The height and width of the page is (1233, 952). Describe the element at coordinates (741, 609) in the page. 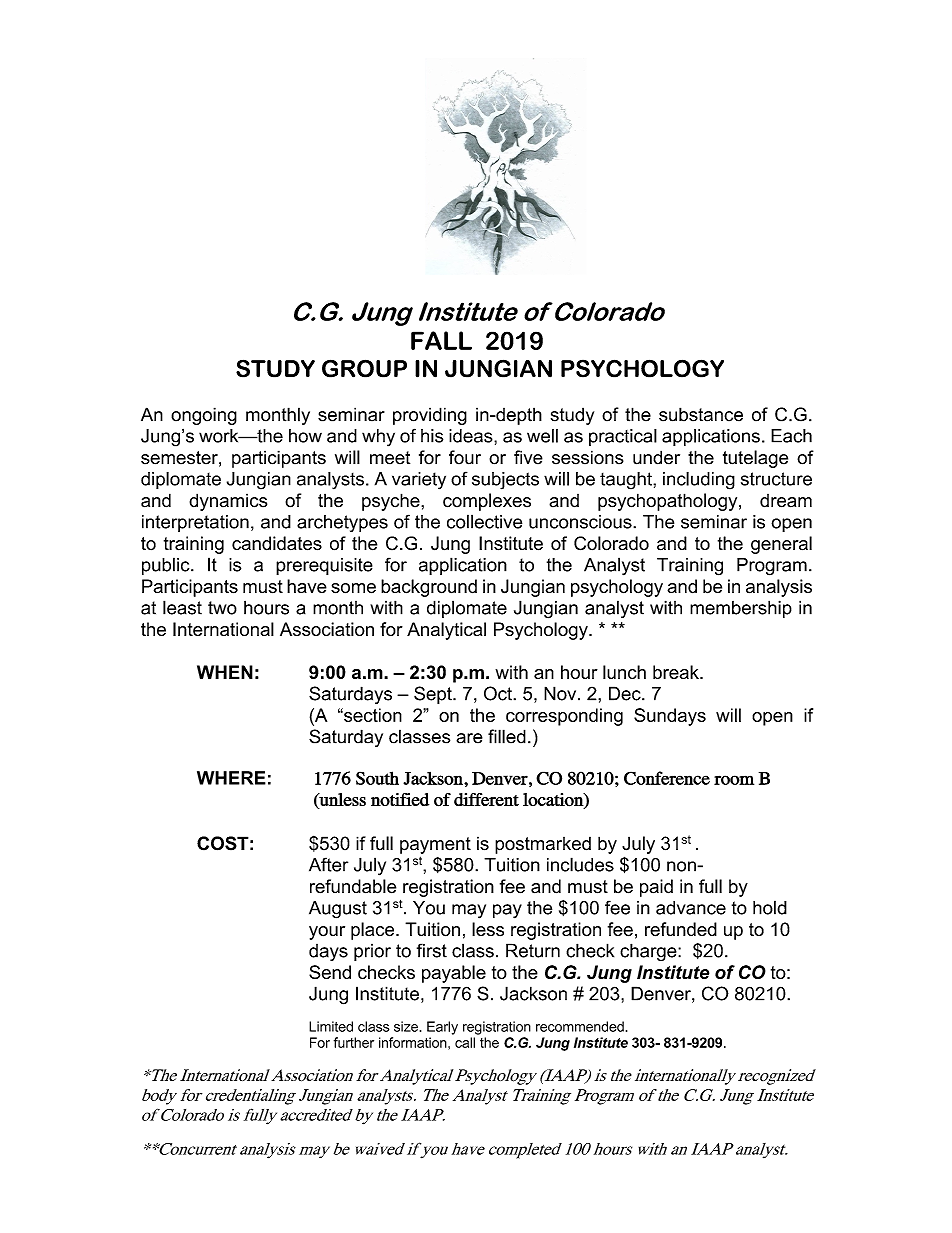

I see `membership` at that location.
